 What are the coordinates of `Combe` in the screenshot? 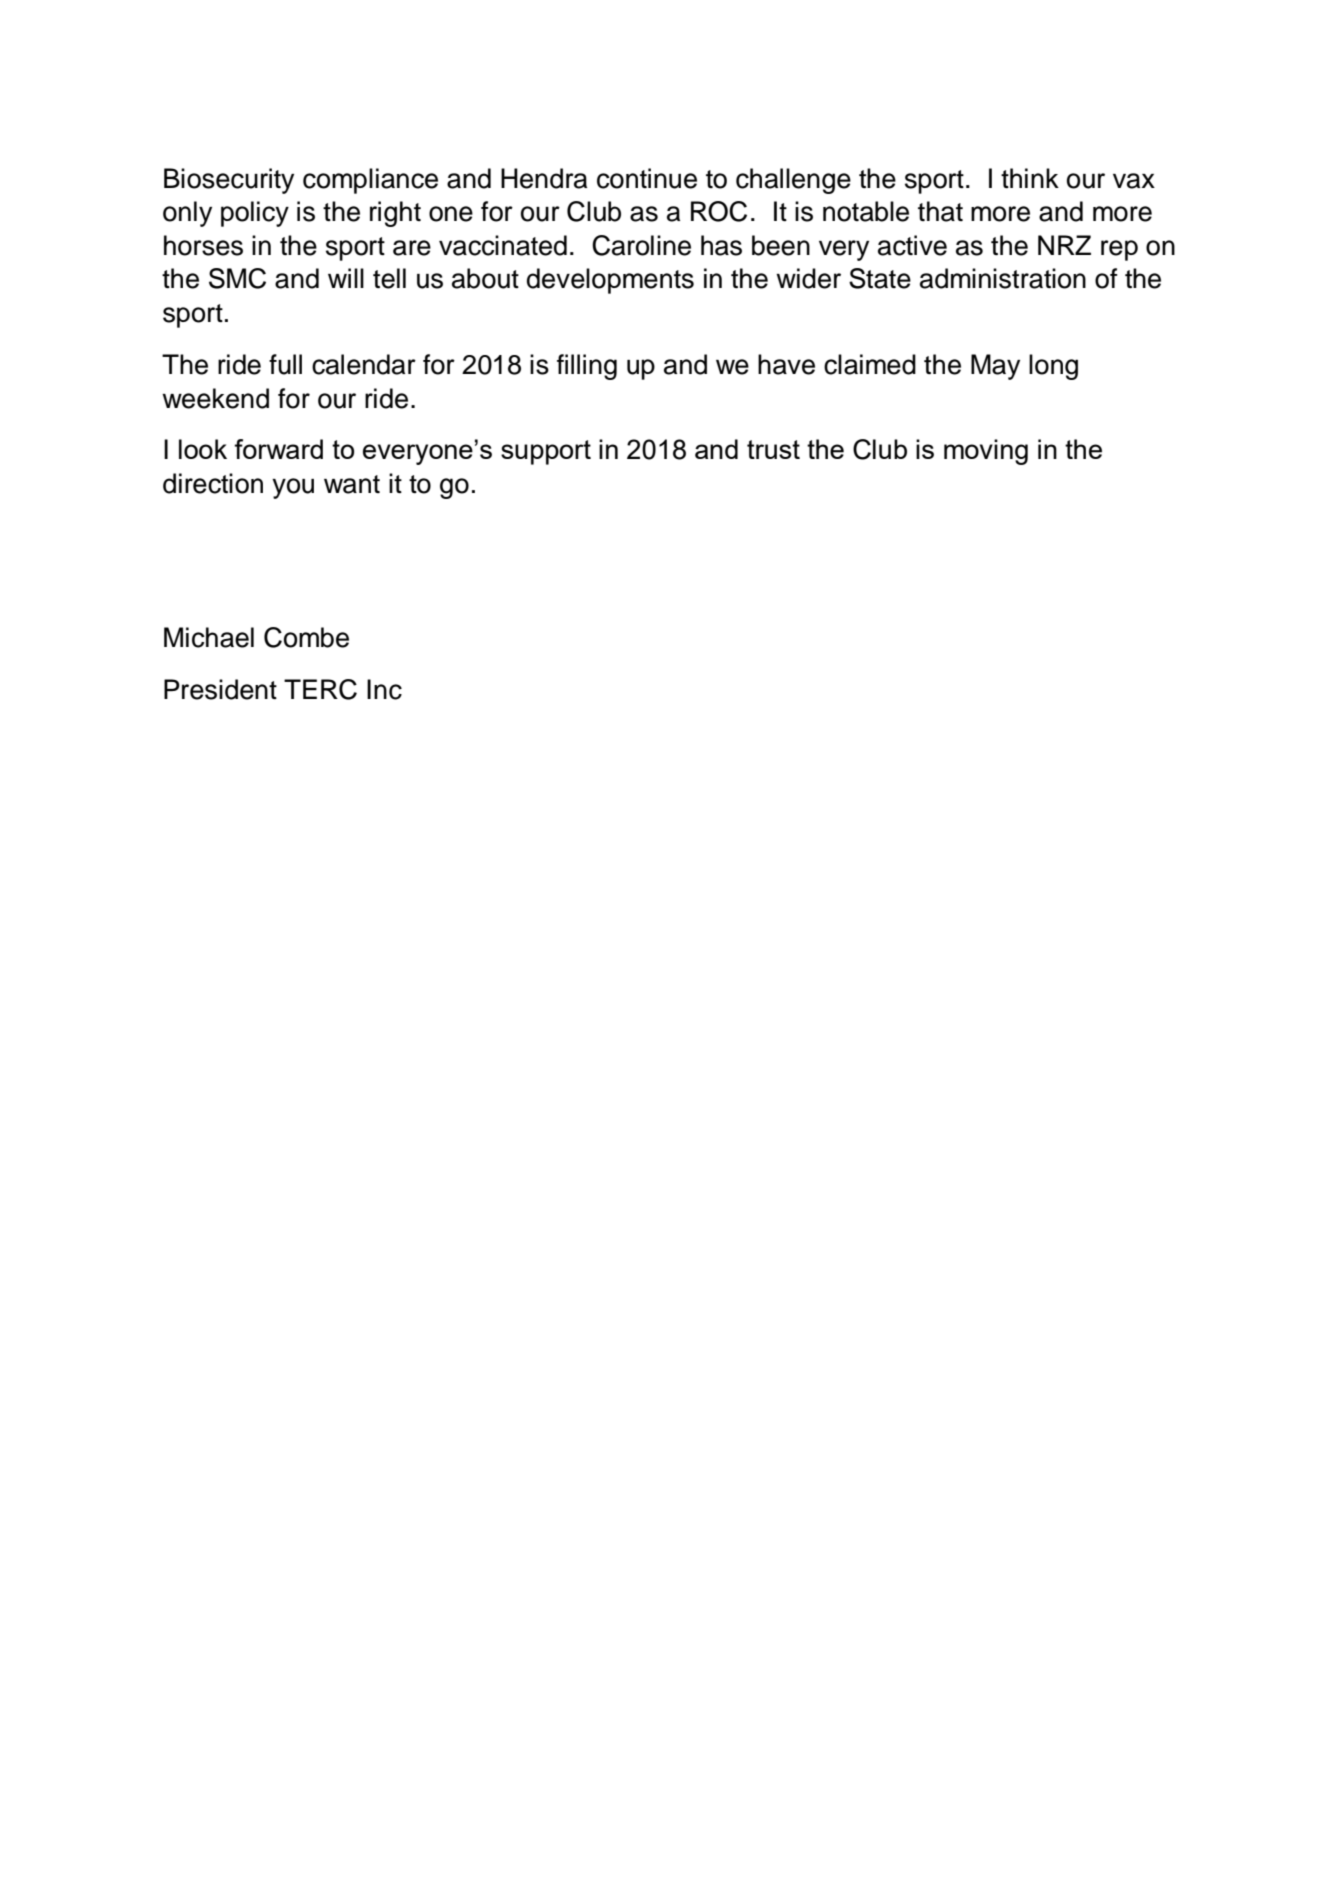 It's located at (306, 637).
